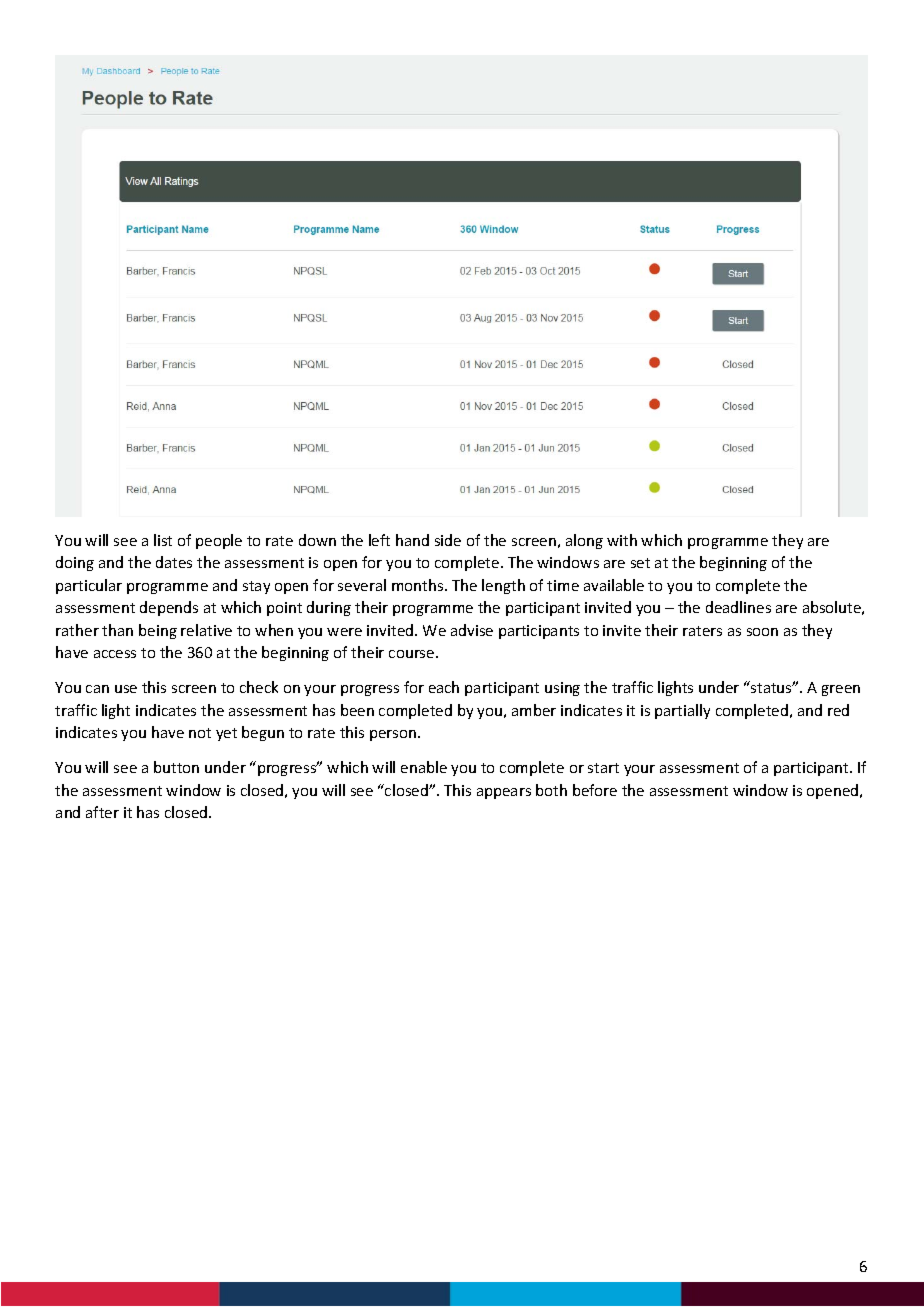 This document has width=924, height=1308. I want to click on side, so click(448, 540).
